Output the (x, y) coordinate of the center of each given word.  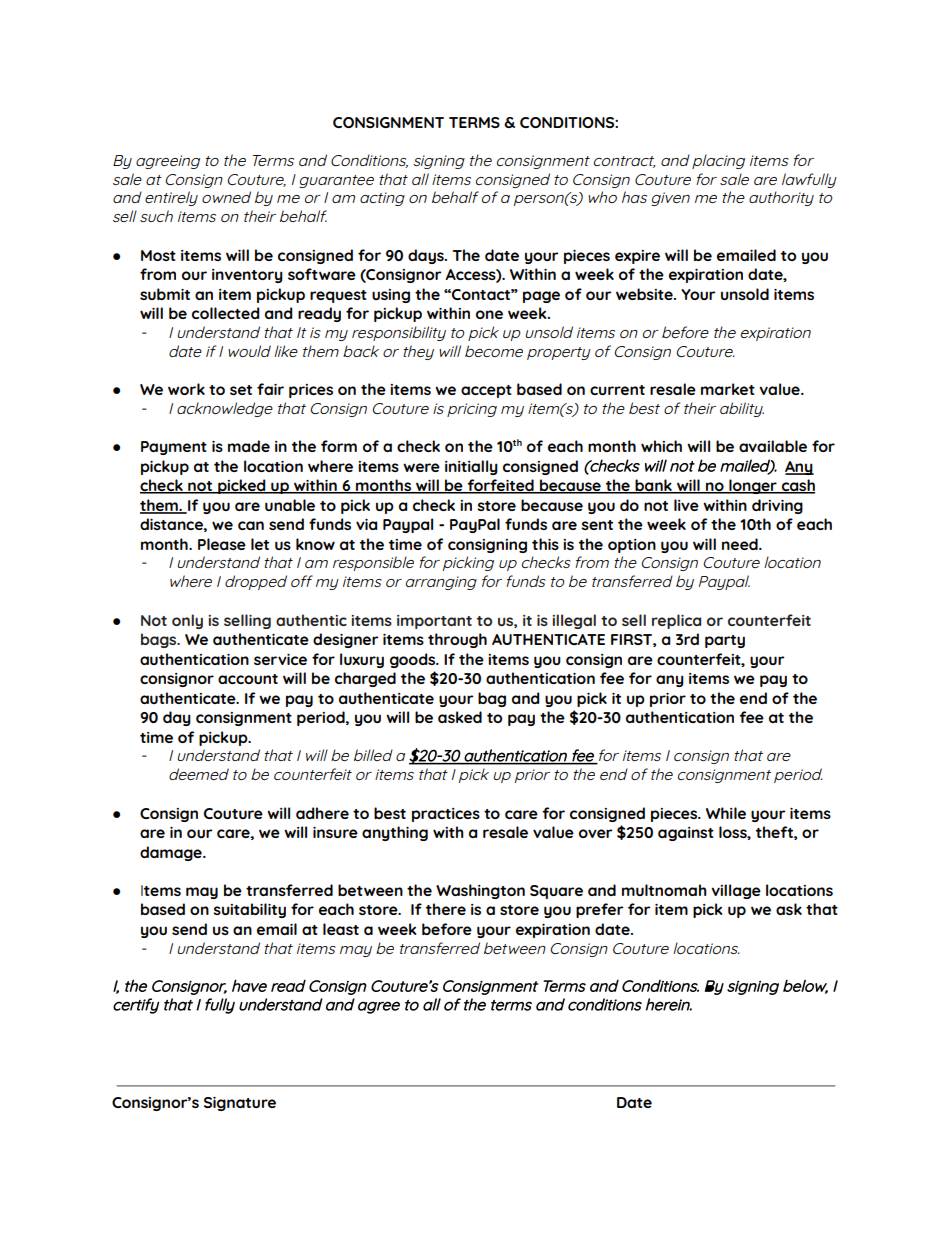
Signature (240, 1104)
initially (471, 467)
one (489, 314)
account (248, 679)
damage (172, 853)
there (446, 909)
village (736, 891)
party (725, 641)
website (645, 294)
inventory (247, 276)
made (249, 446)
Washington (480, 891)
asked (460, 717)
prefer (599, 910)
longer (753, 486)
